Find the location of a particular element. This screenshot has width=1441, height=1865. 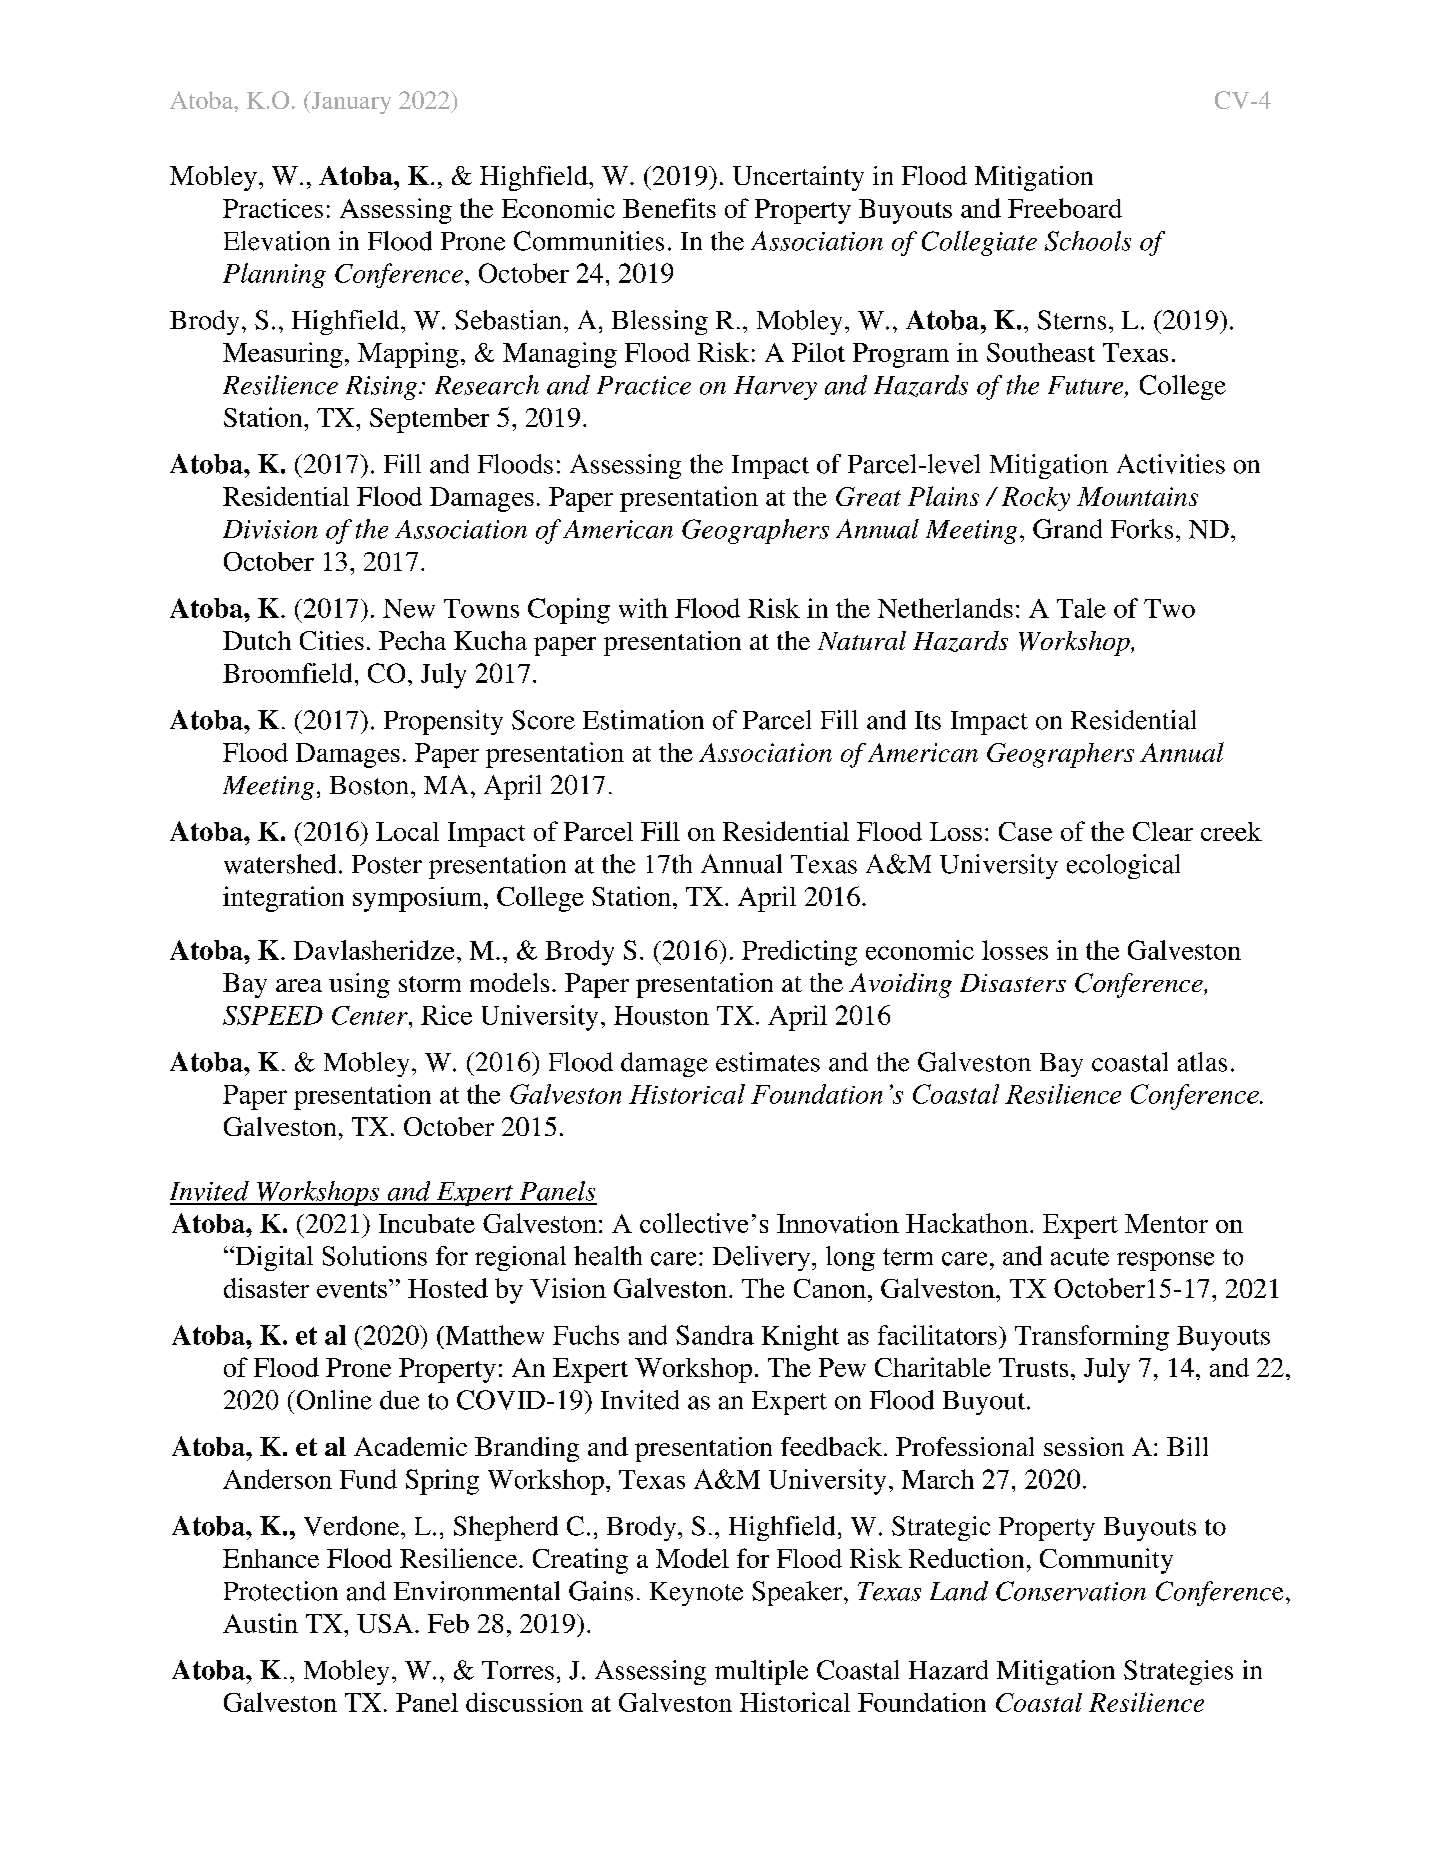

USA is located at coordinates (385, 1623).
